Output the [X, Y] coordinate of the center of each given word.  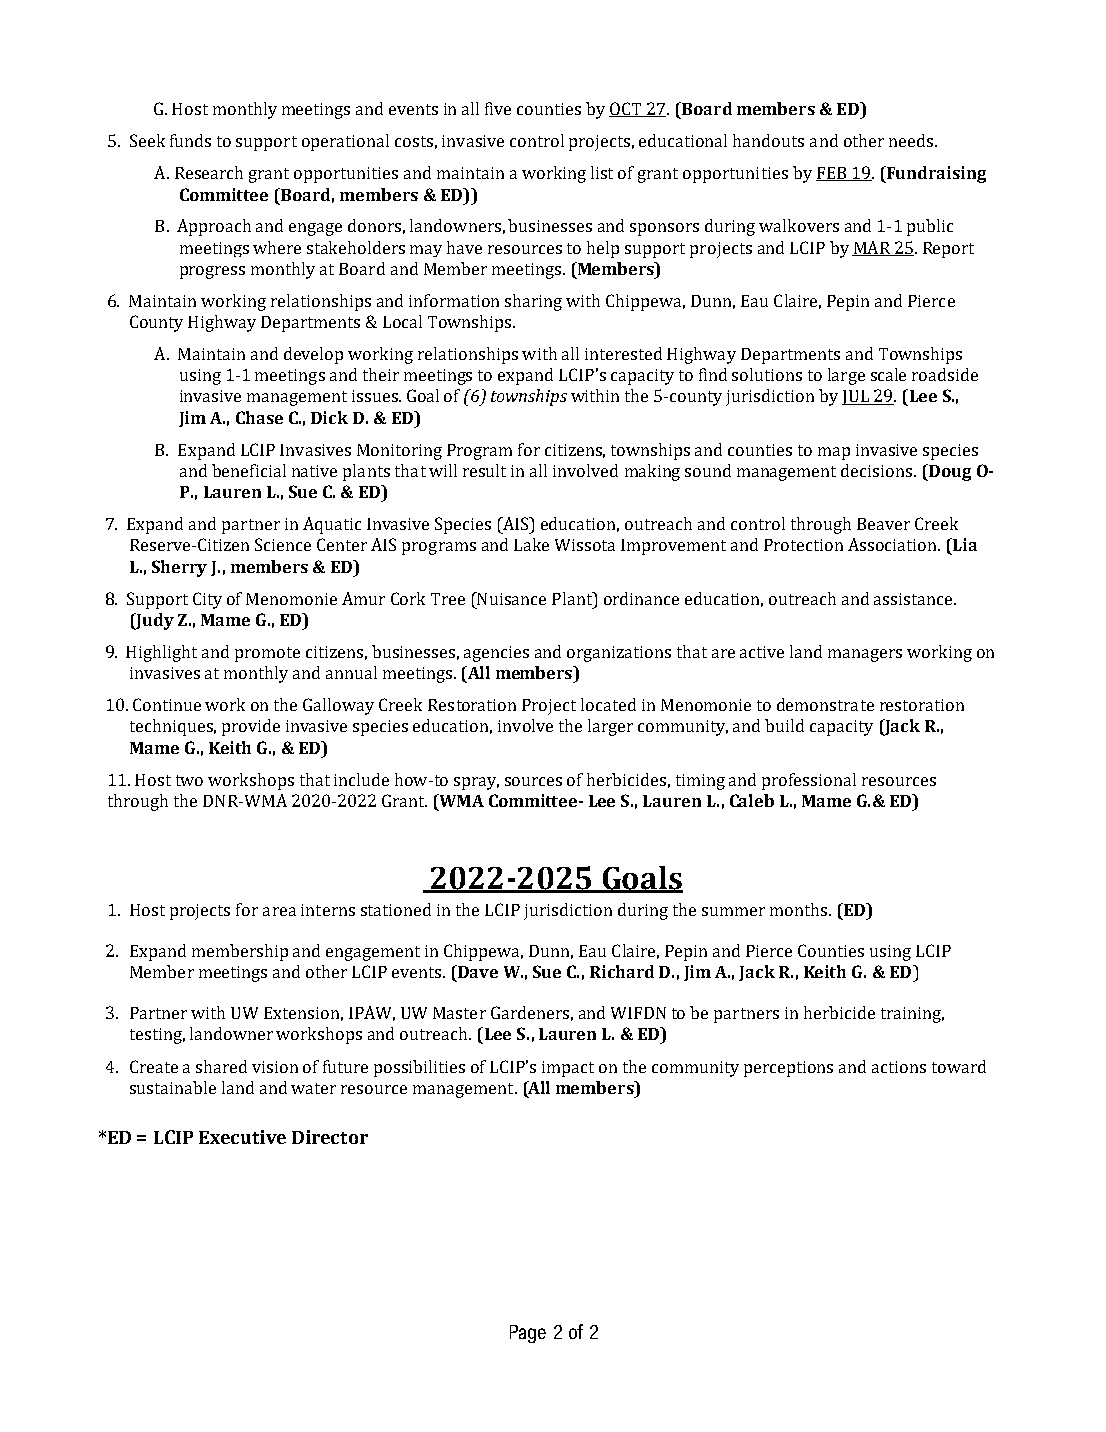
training [912, 1015]
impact [568, 1069]
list [602, 172]
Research [209, 172]
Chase [259, 417]
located [608, 704]
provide [251, 727]
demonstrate [825, 704]
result [484, 470]
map [834, 453]
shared [221, 1066]
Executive [242, 1137]
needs [912, 140]
